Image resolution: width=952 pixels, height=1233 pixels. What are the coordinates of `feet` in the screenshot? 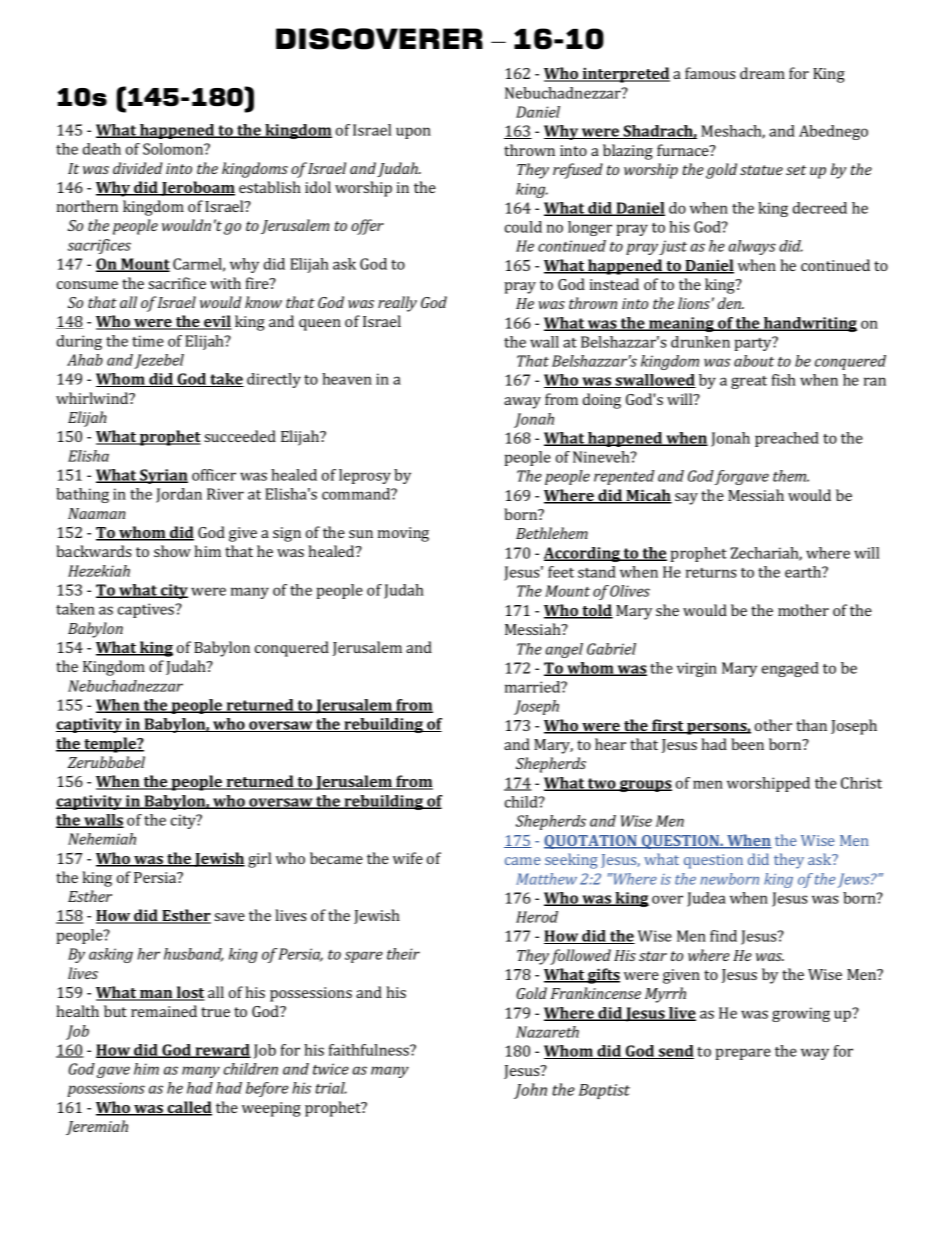 It's located at (561, 572).
